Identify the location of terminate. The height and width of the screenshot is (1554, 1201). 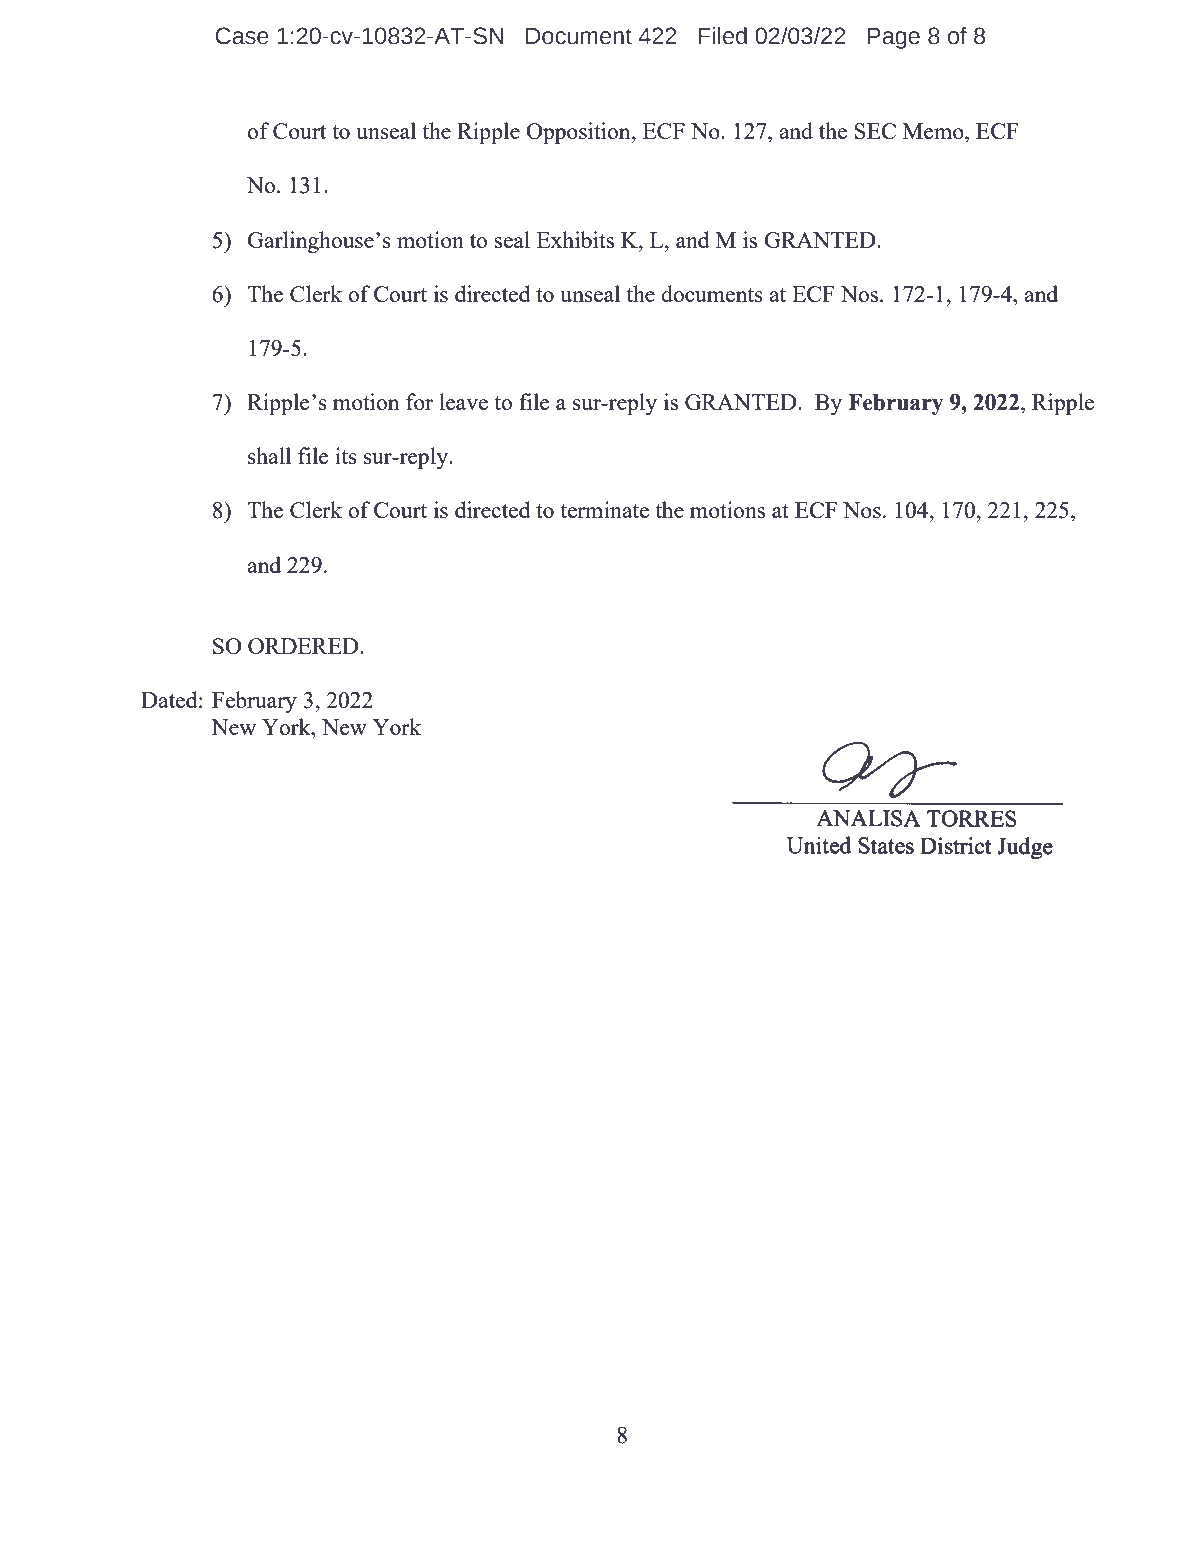
(604, 509).
